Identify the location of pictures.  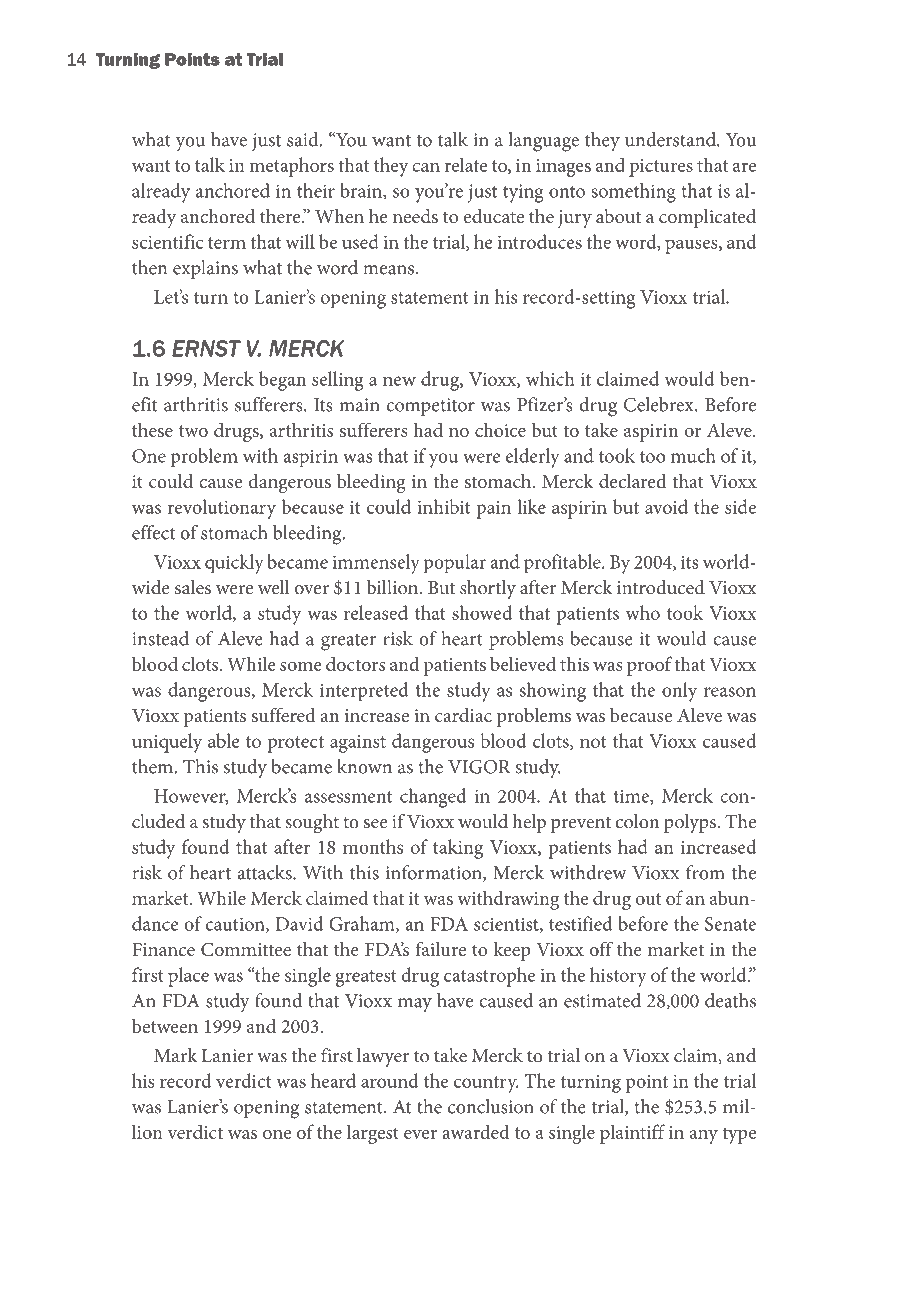
(661, 168).
